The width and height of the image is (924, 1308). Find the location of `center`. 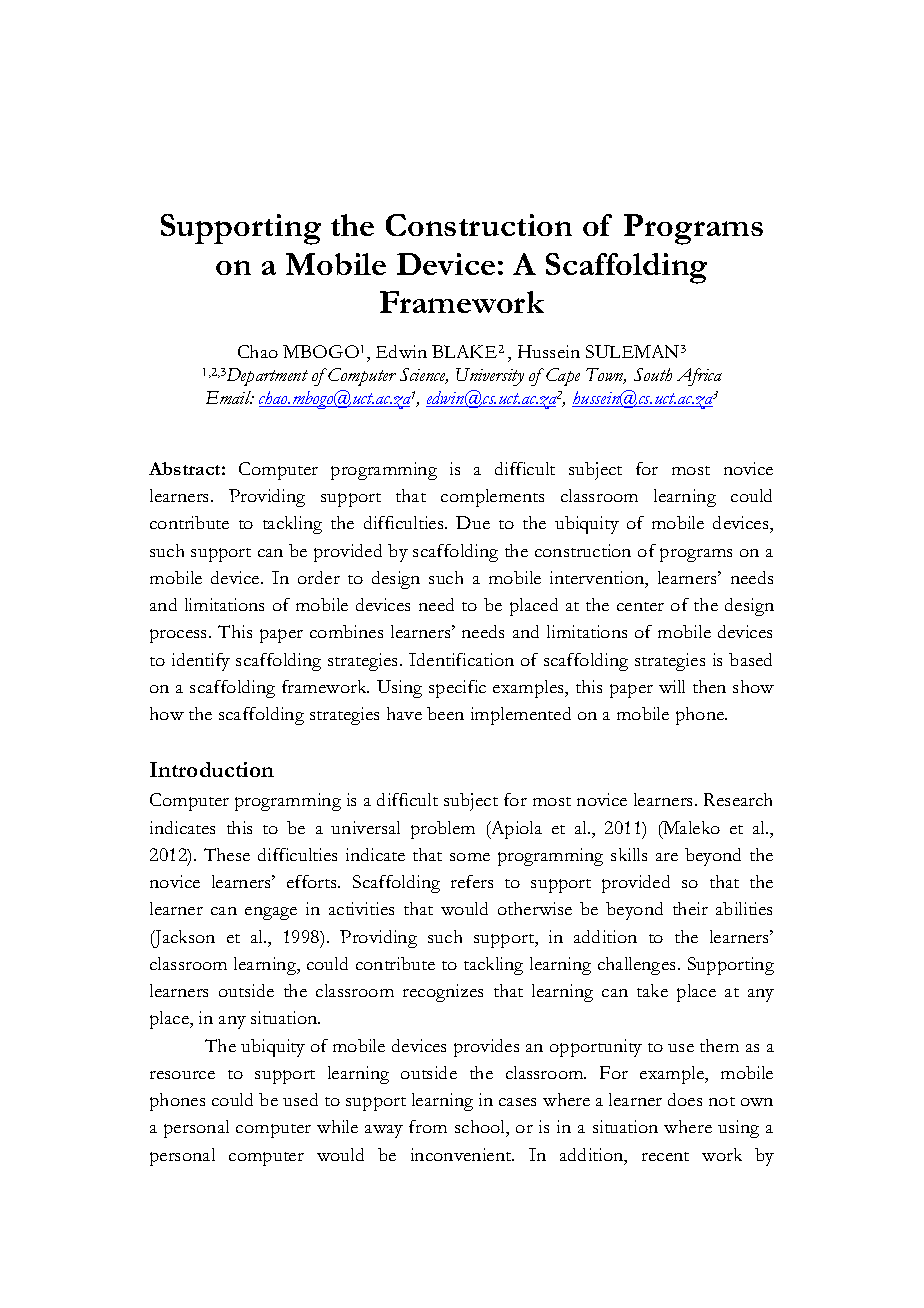

center is located at coordinates (640, 606).
